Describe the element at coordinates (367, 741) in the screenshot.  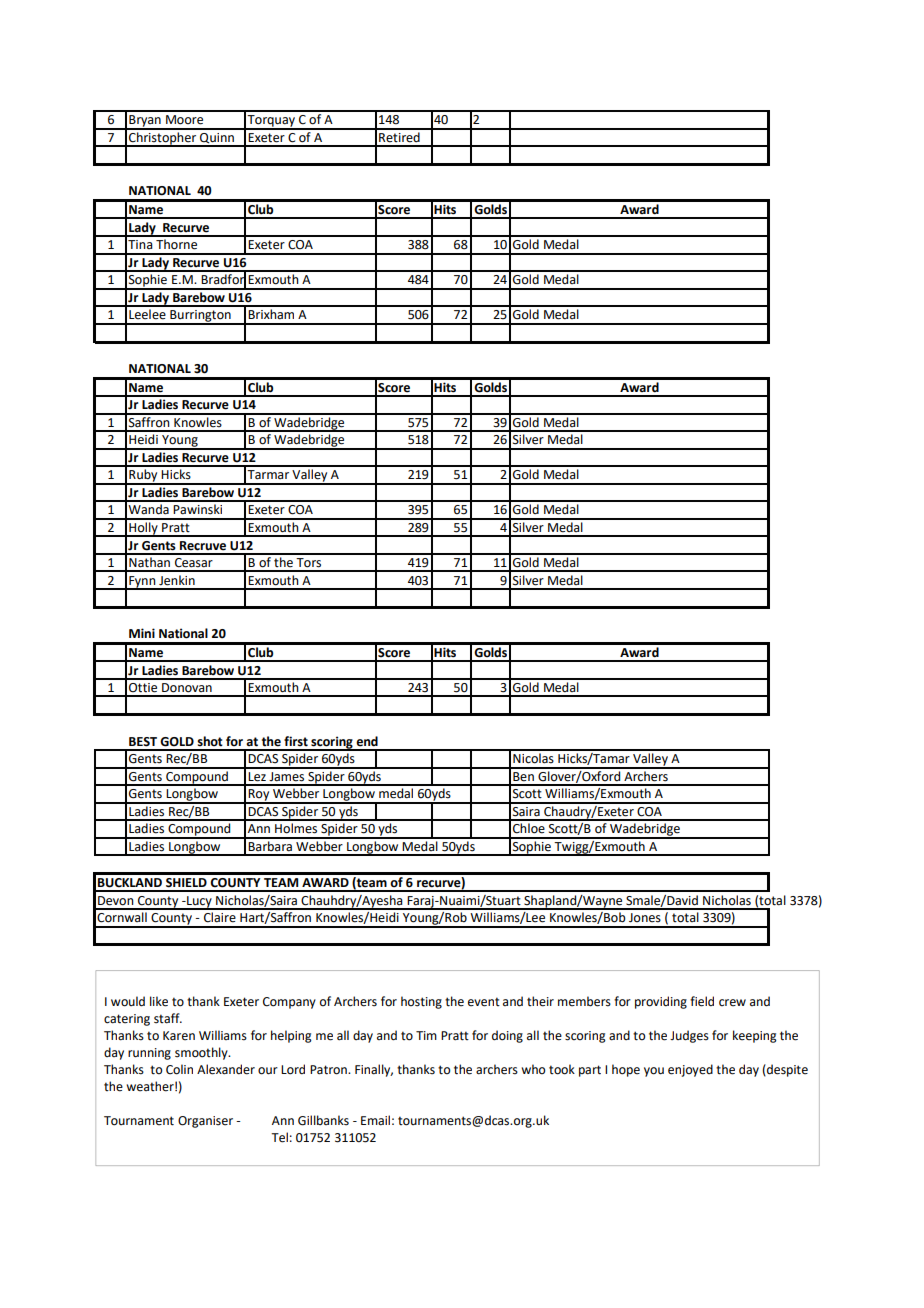
I see `end` at that location.
